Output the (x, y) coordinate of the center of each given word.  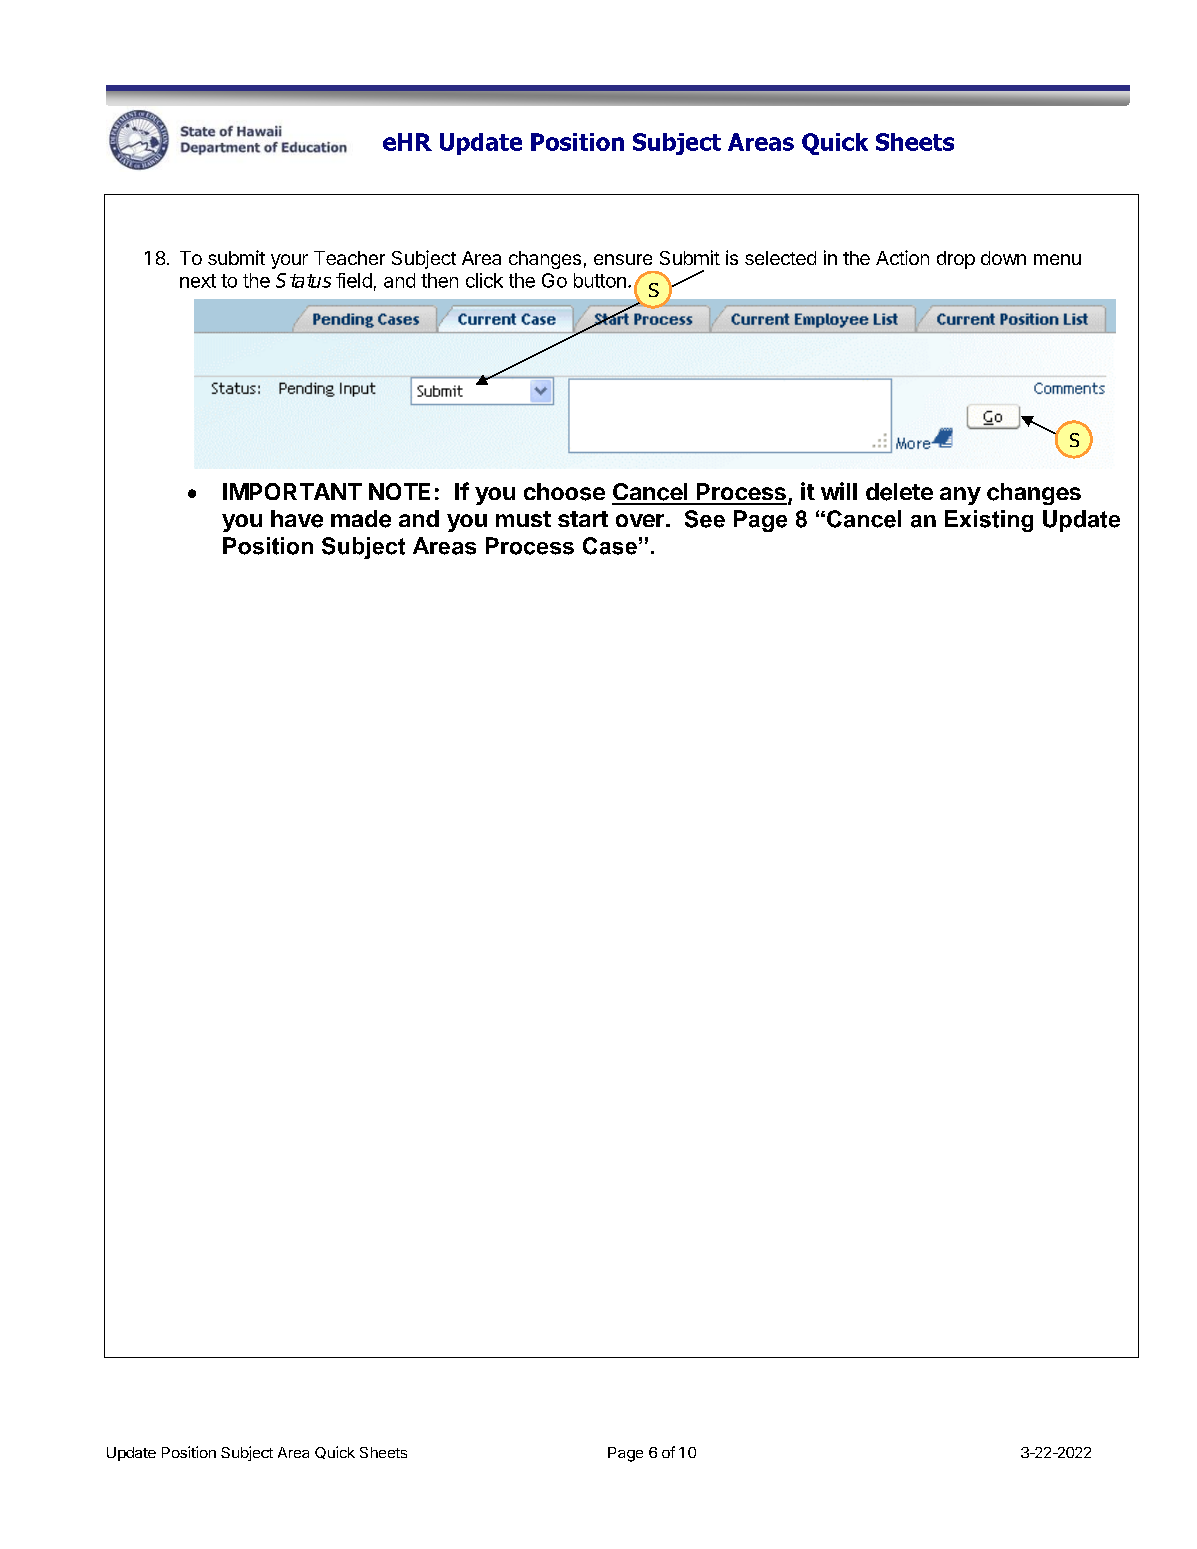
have (297, 519)
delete (899, 492)
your (289, 261)
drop (956, 260)
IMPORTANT (292, 491)
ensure (623, 259)
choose (564, 492)
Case (610, 546)
